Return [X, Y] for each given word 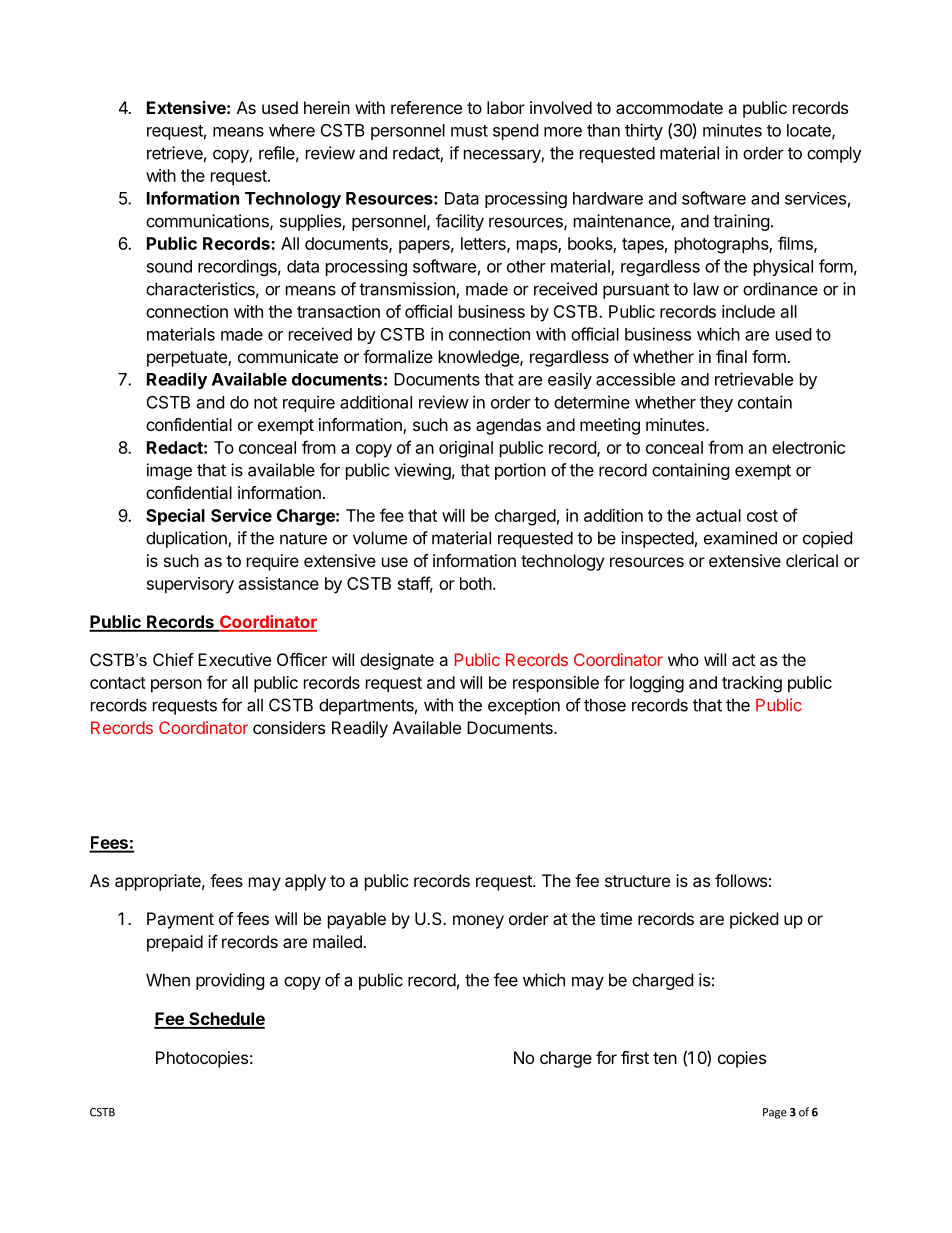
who [683, 659]
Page [775, 1113]
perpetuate [188, 359]
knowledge [480, 358]
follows [741, 880]
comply [834, 154]
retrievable [754, 379]
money [478, 922]
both [476, 583]
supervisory [190, 585]
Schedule [226, 1020]
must [469, 131]
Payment [180, 920]
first [635, 1057]
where [292, 130]
